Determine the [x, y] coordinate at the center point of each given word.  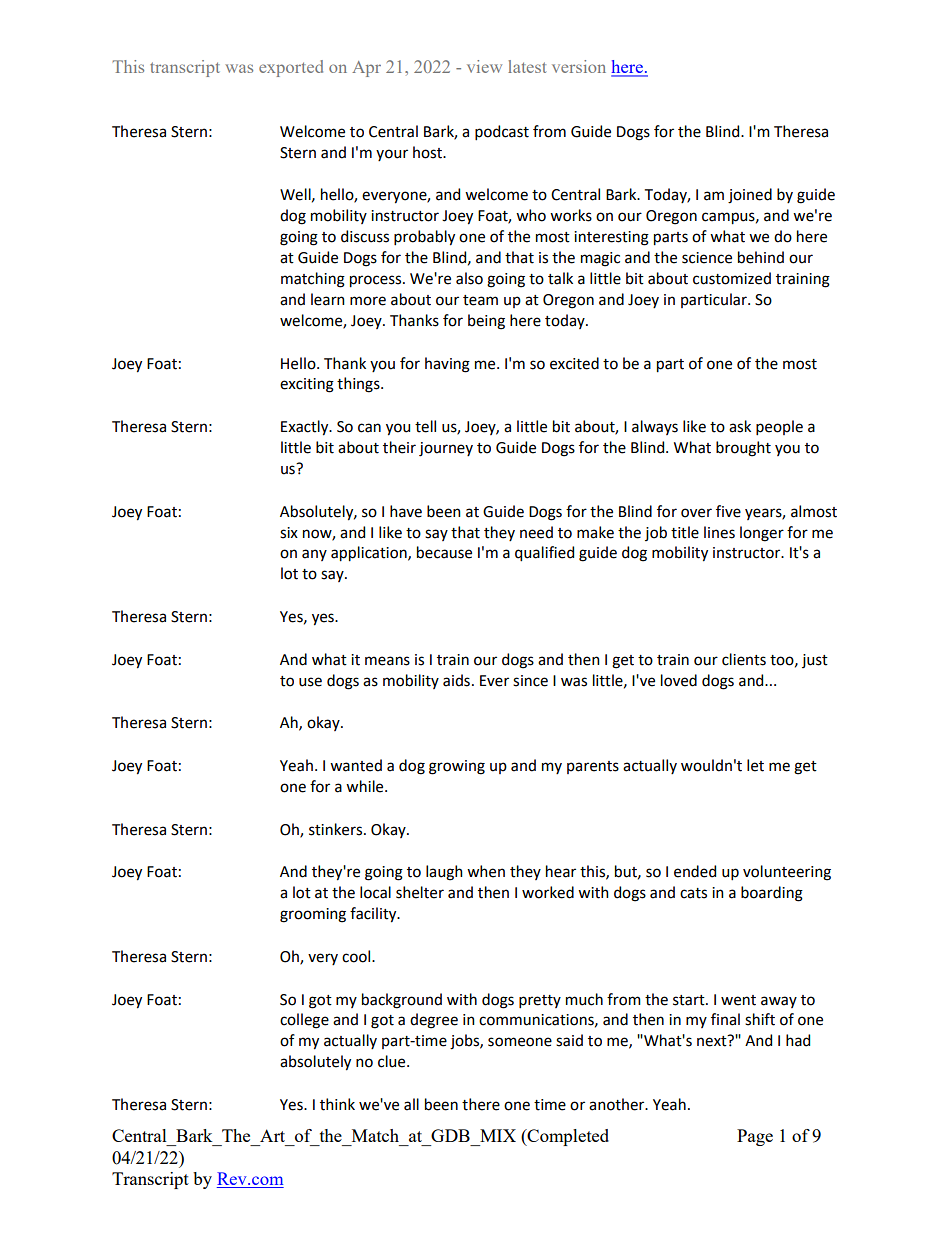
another [618, 1104]
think [337, 1104]
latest [527, 66]
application [370, 554]
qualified [544, 554]
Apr [366, 69]
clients [744, 659]
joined [750, 196]
